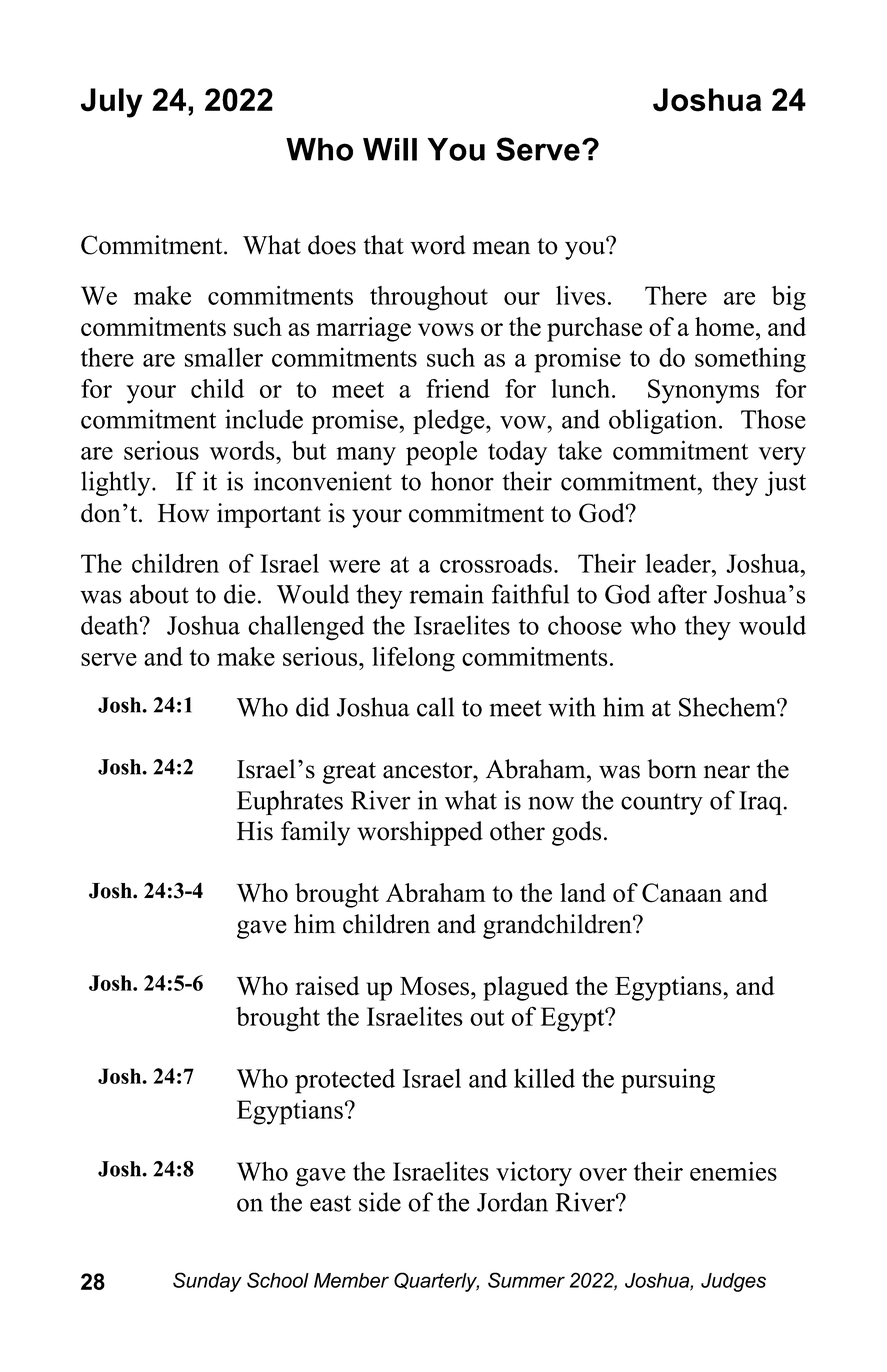  Describe the element at coordinates (446, 594) in the screenshot. I see `remain` at that location.
